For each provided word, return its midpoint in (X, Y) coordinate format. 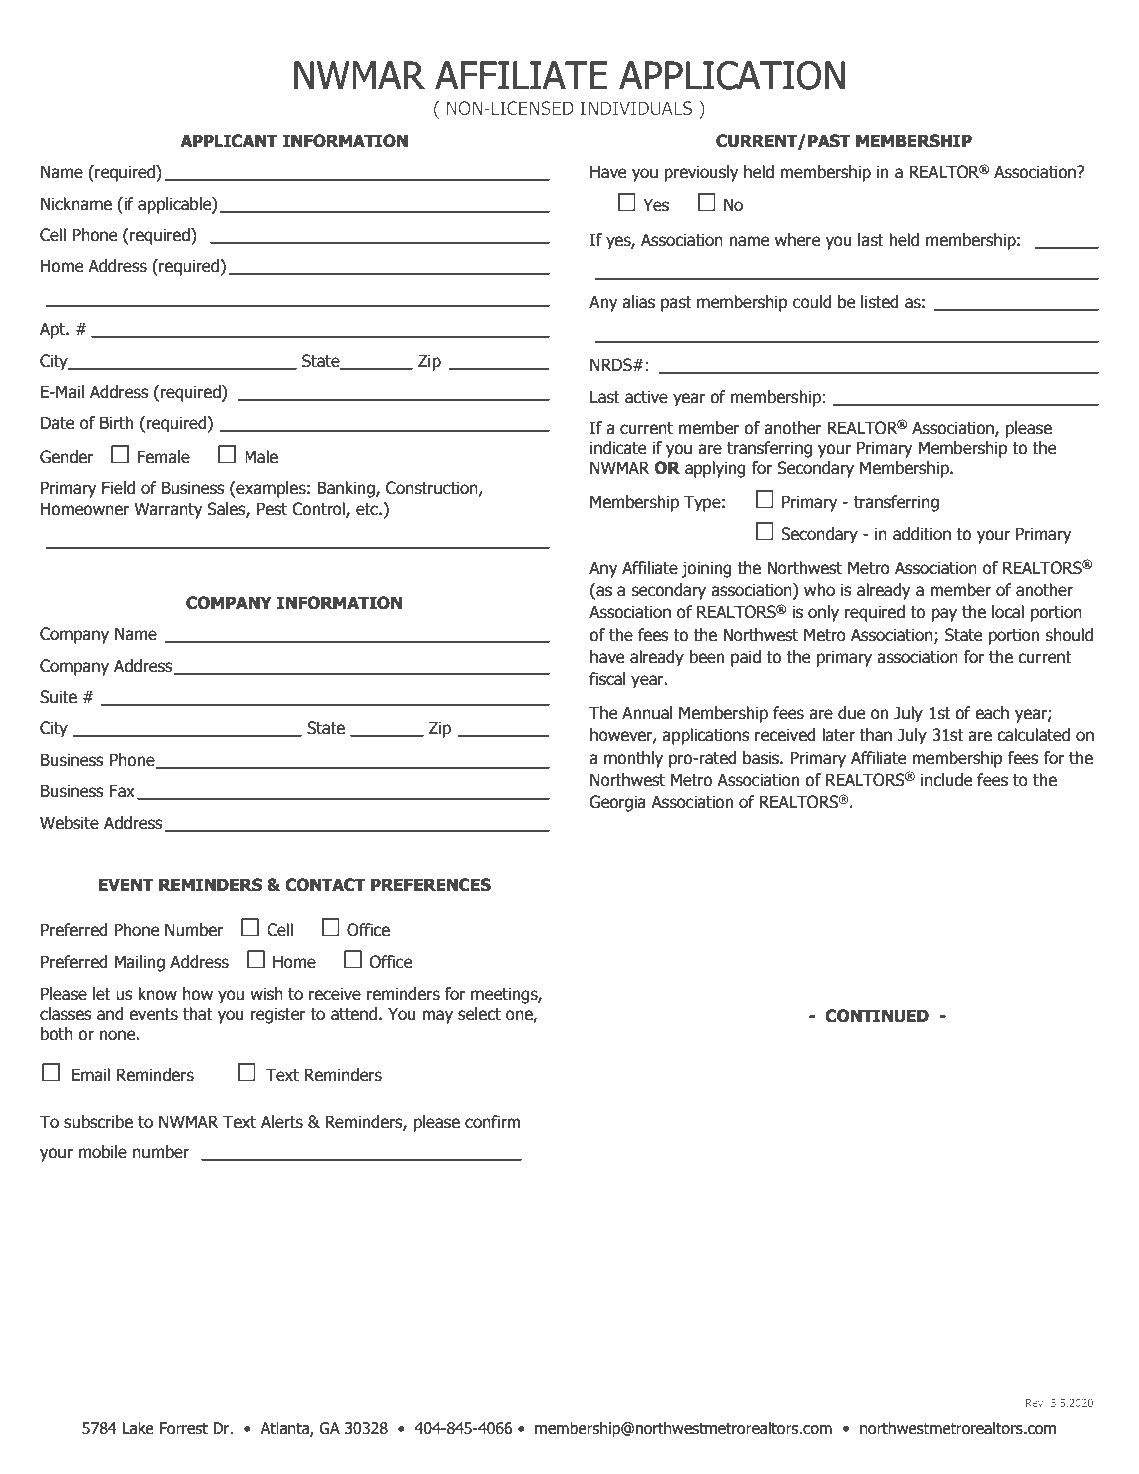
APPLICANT (229, 141)
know (157, 994)
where (797, 240)
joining (706, 569)
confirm (492, 1122)
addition (922, 534)
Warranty (168, 510)
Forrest (183, 1428)
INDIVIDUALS (636, 108)
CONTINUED (877, 1016)
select (479, 1014)
